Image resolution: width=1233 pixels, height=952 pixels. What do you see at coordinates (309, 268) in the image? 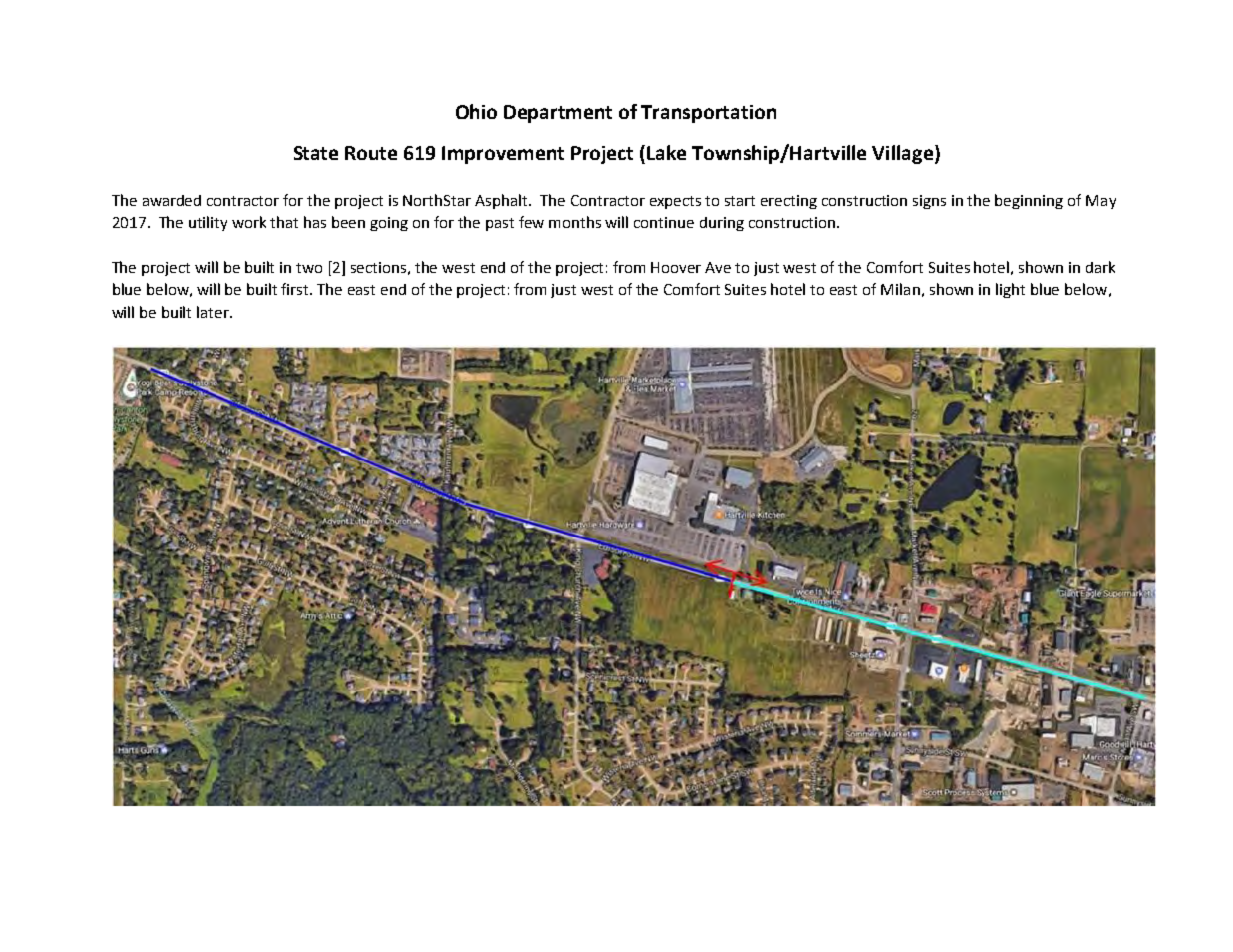
I see `two` at bounding box center [309, 268].
